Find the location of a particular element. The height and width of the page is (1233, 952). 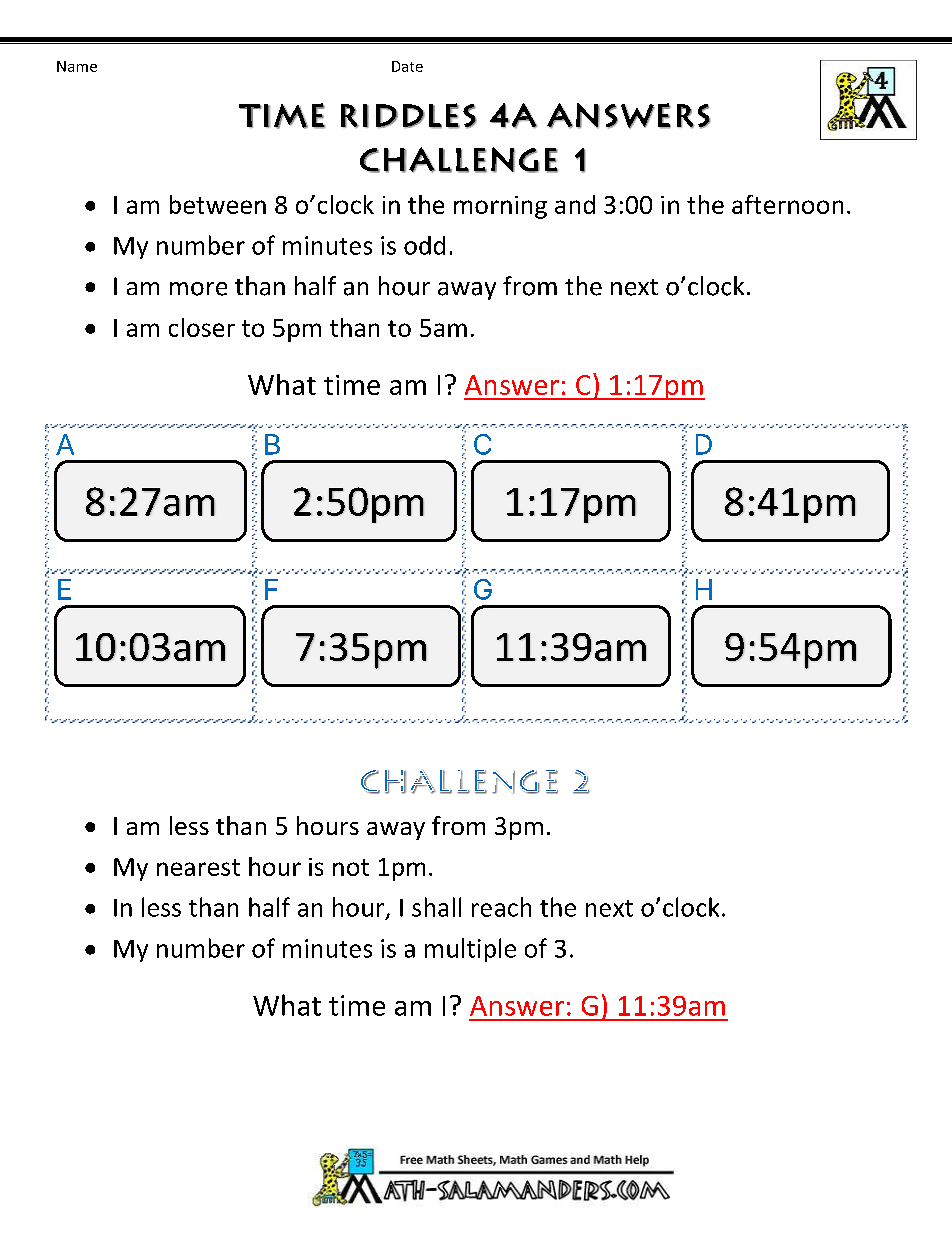

Name is located at coordinates (77, 66).
